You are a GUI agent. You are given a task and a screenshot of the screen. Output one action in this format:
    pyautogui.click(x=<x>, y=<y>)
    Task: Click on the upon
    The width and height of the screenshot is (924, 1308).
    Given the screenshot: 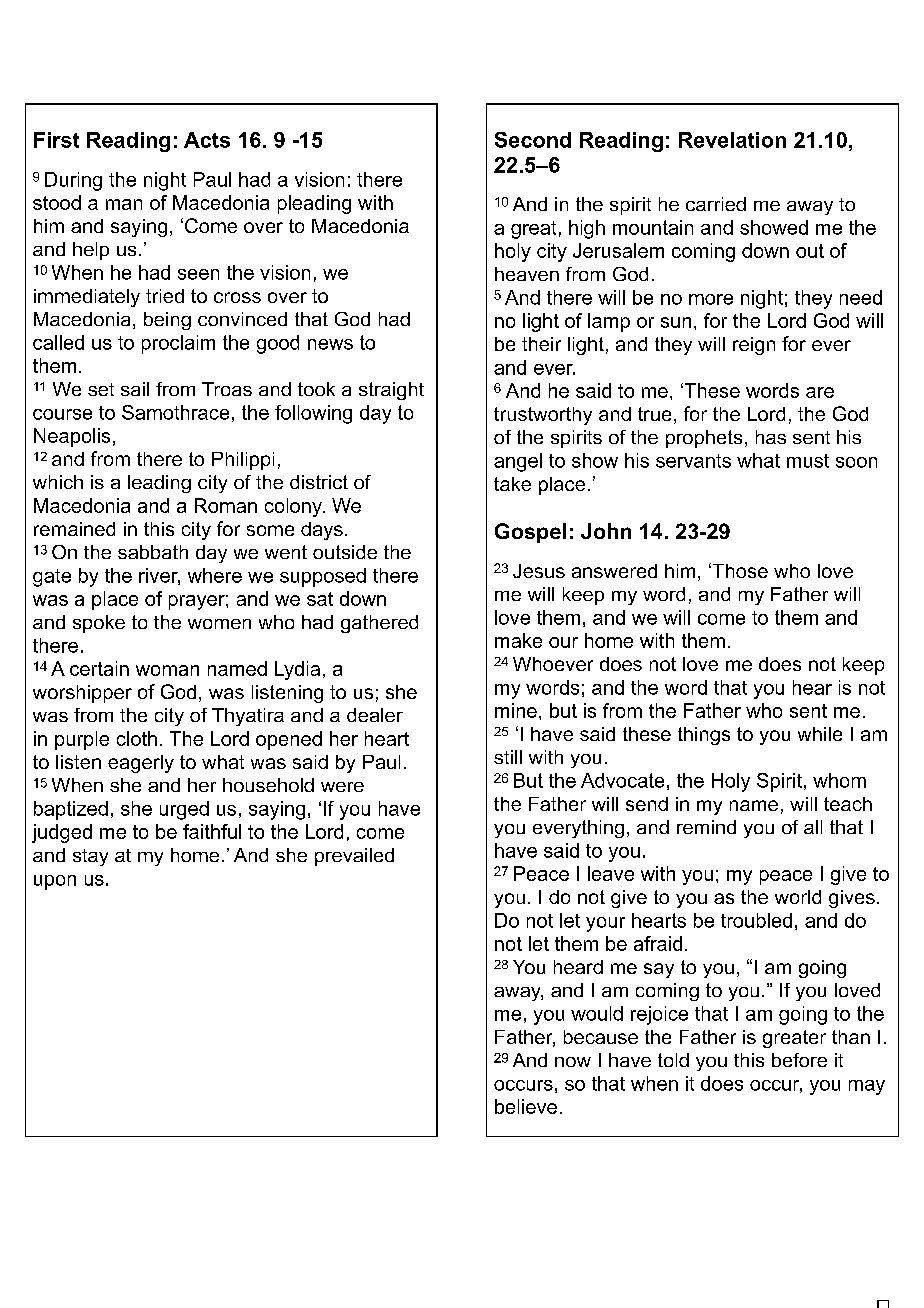 What is the action you would take?
    pyautogui.click(x=55, y=882)
